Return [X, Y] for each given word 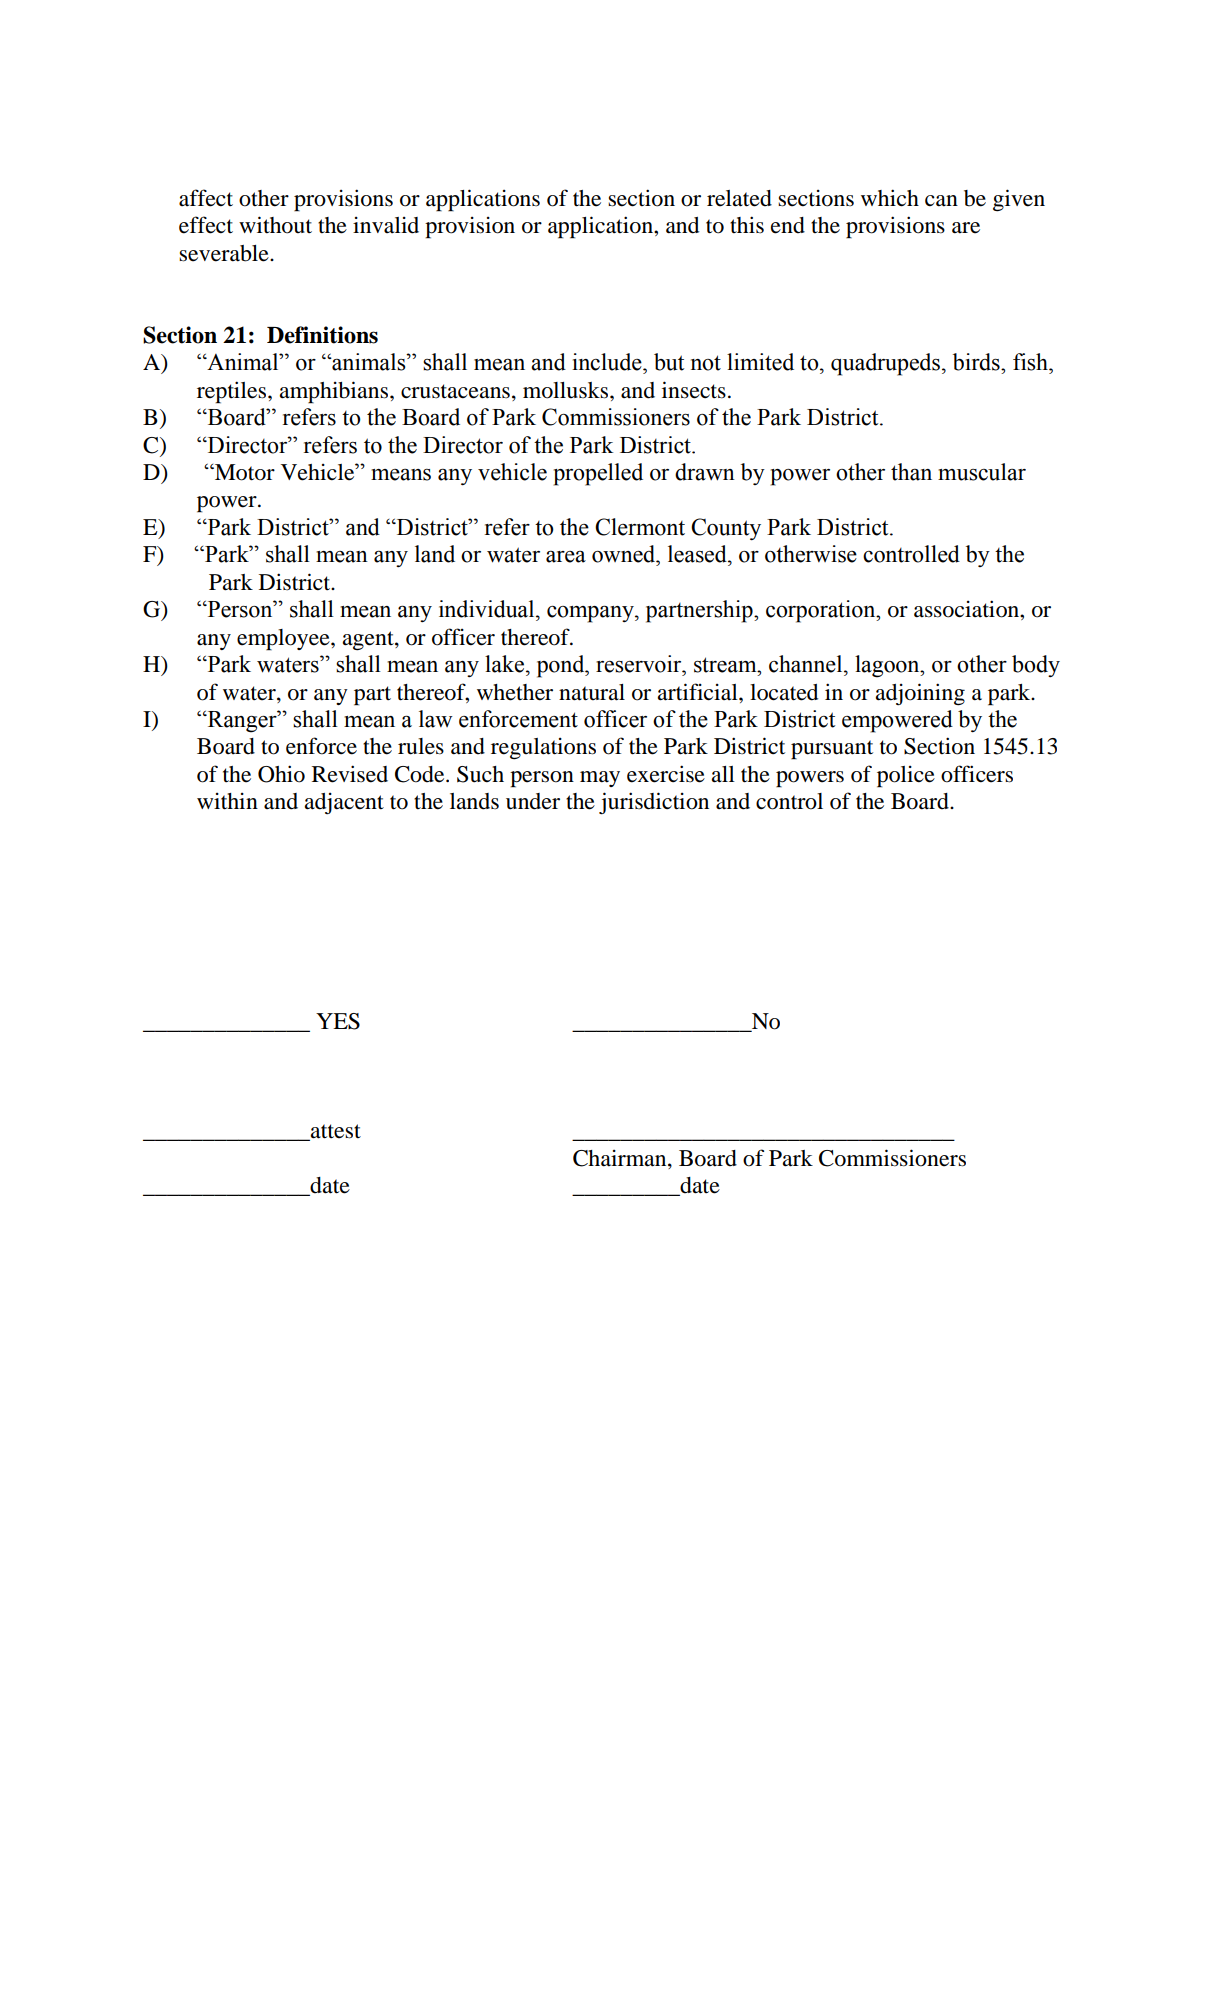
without [275, 225]
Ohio [281, 774]
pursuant [832, 750]
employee [284, 640]
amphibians [335, 392]
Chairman [621, 1159]
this [747, 225]
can [941, 201]
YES [338, 1021]
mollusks [567, 390]
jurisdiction [654, 803]
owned [625, 554]
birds [977, 362]
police [906, 777]
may [600, 779]
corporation [822, 611]
